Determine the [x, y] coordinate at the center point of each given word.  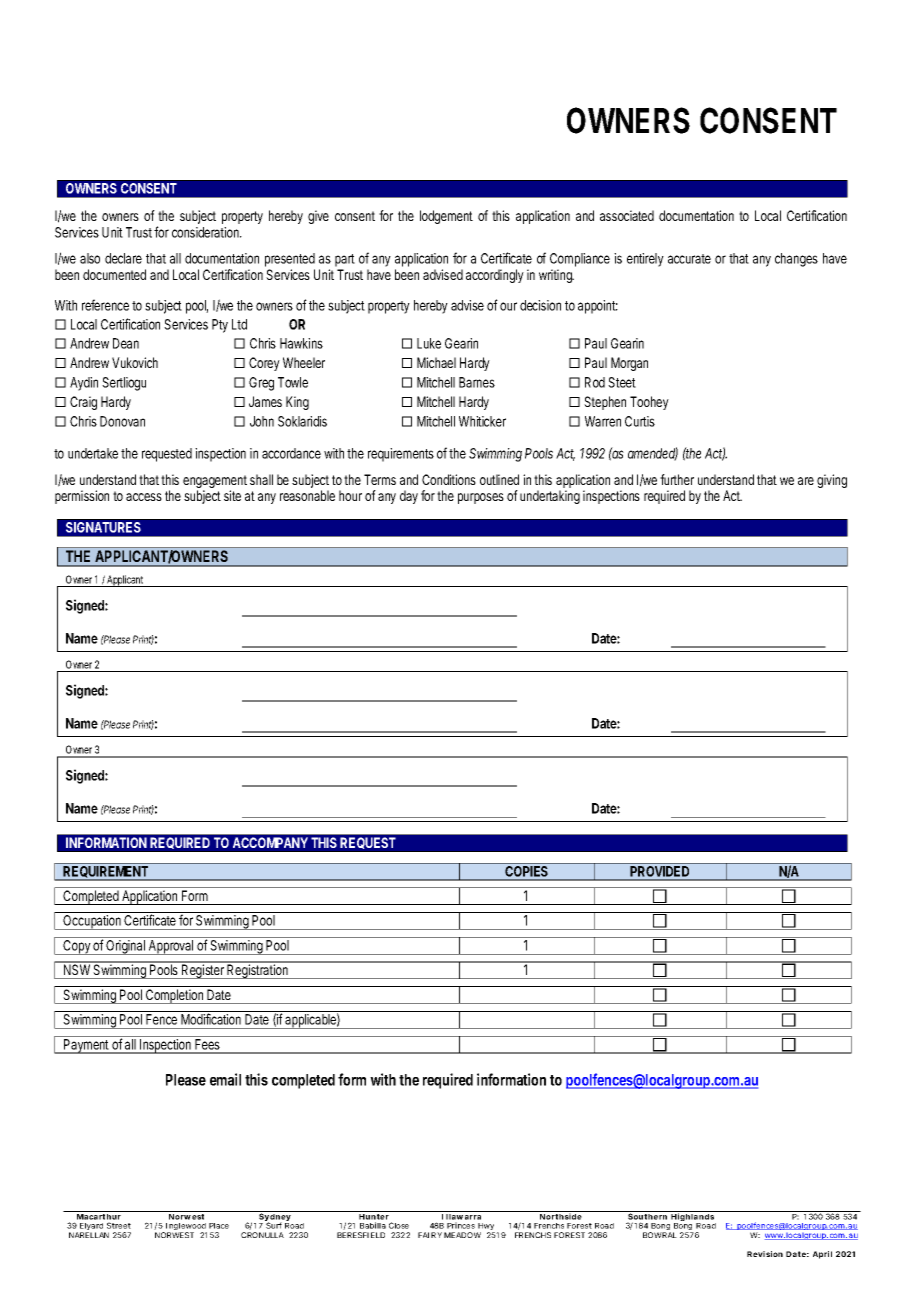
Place [219, 1226]
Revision [765, 1254]
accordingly [495, 276]
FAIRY [430, 1235]
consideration [207, 232]
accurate [689, 259]
